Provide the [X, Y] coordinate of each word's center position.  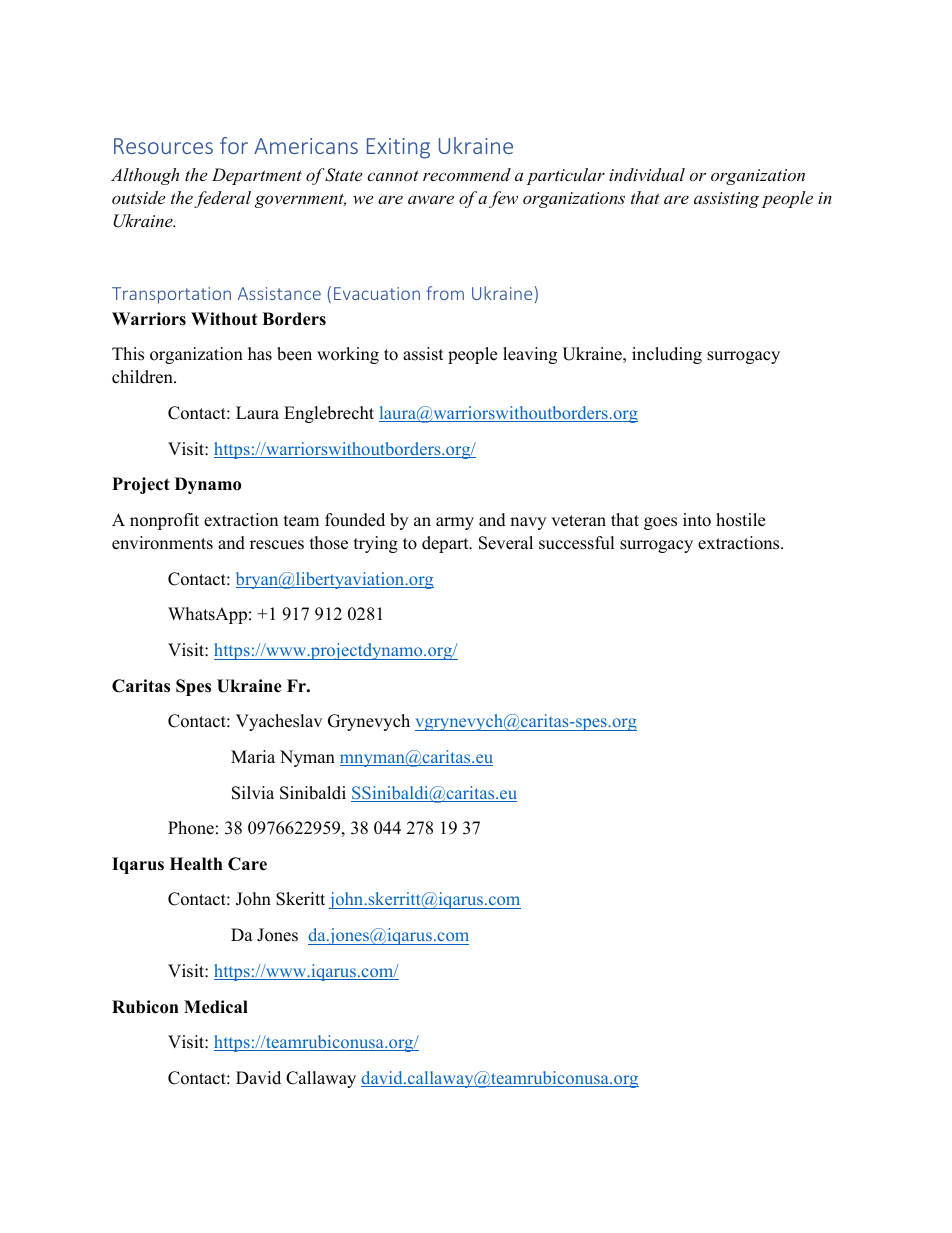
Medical [216, 1007]
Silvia [253, 793]
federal [222, 199]
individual [647, 174]
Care [247, 864]
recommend [467, 174]
